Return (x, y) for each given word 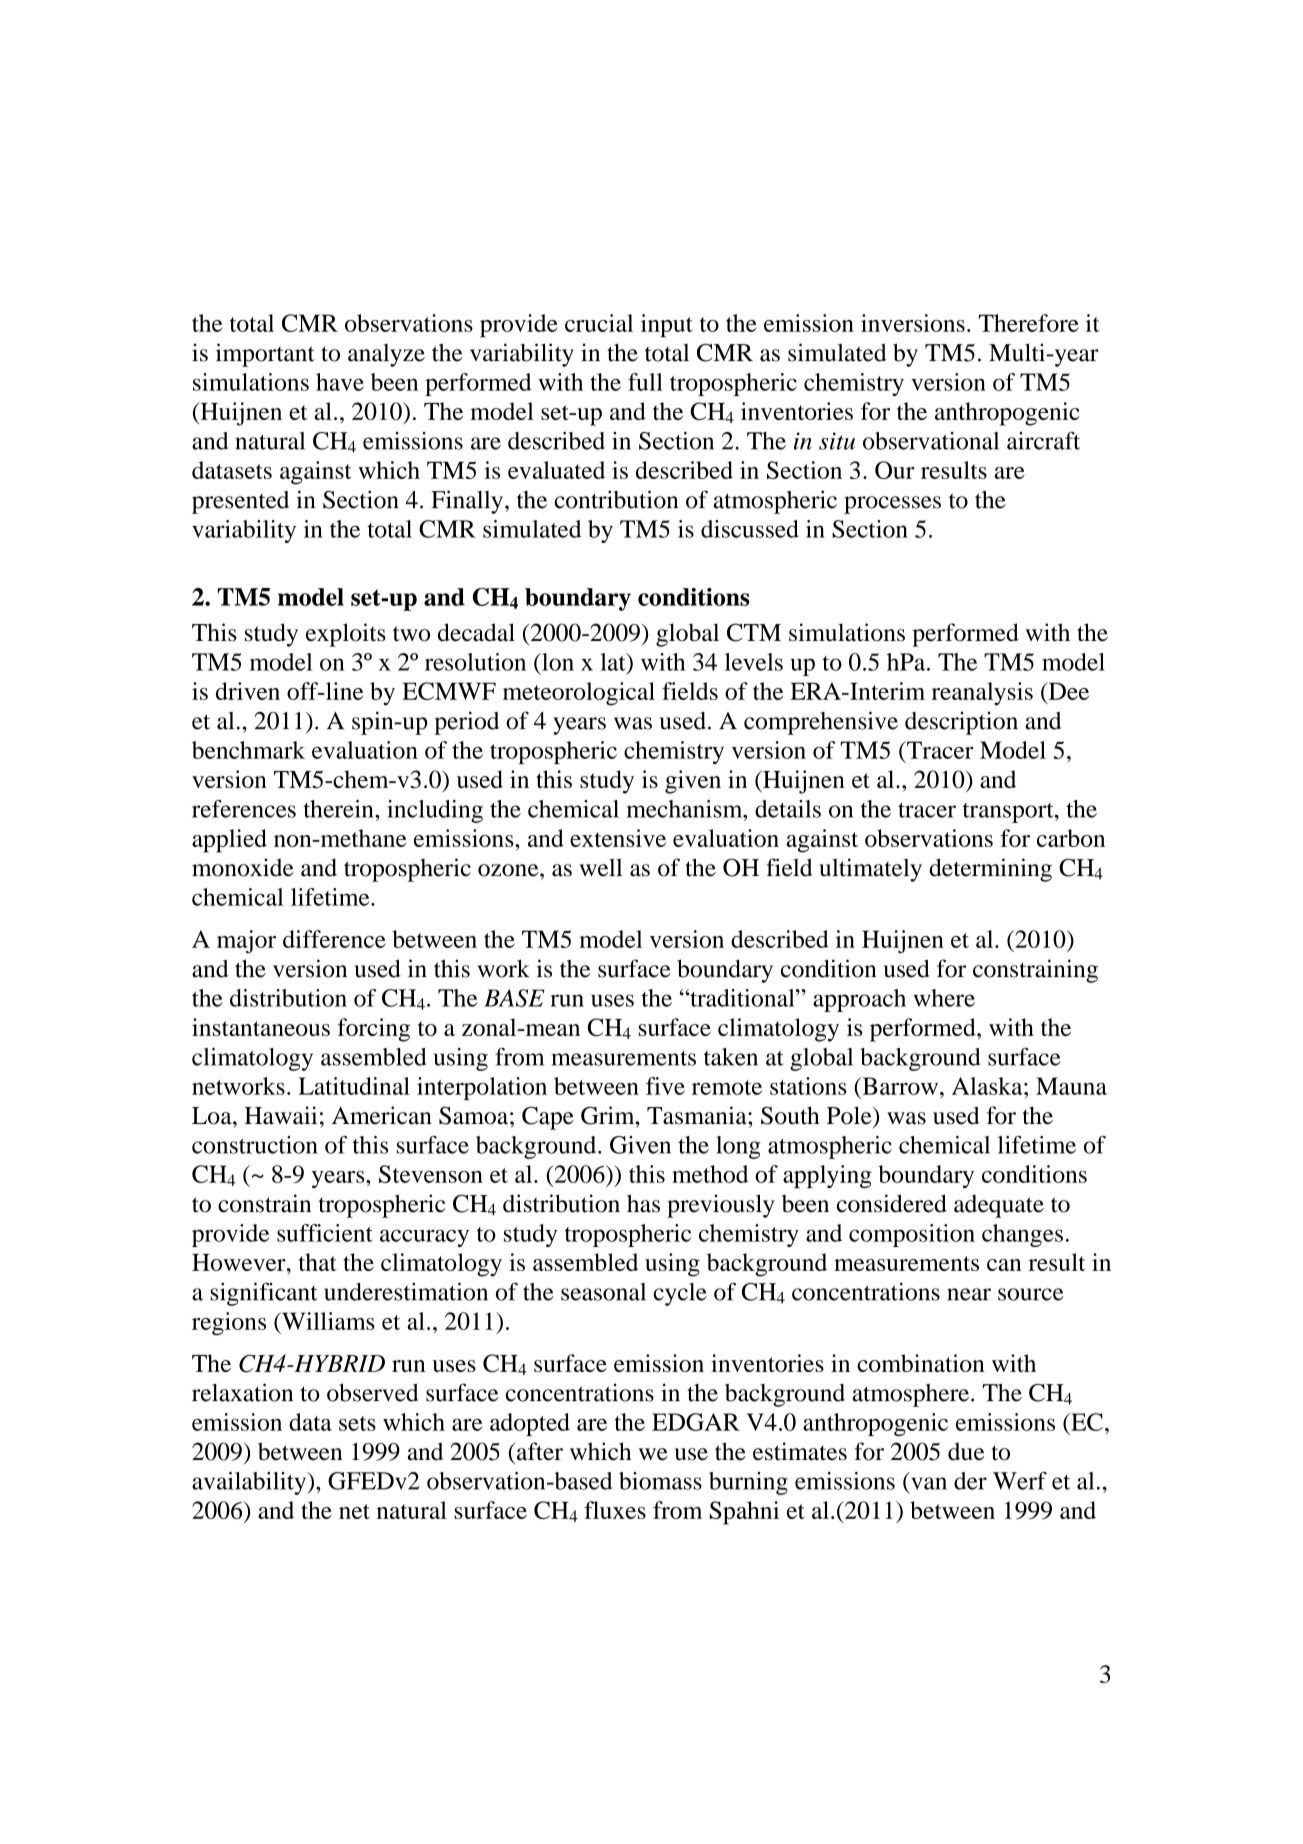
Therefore (1028, 323)
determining (990, 870)
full (645, 382)
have (340, 382)
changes (1022, 1235)
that (318, 1262)
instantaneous (261, 1027)
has (643, 1203)
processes (892, 505)
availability (250, 1483)
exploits (346, 635)
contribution (616, 499)
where (944, 998)
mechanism (686, 809)
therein (339, 809)
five (665, 1086)
